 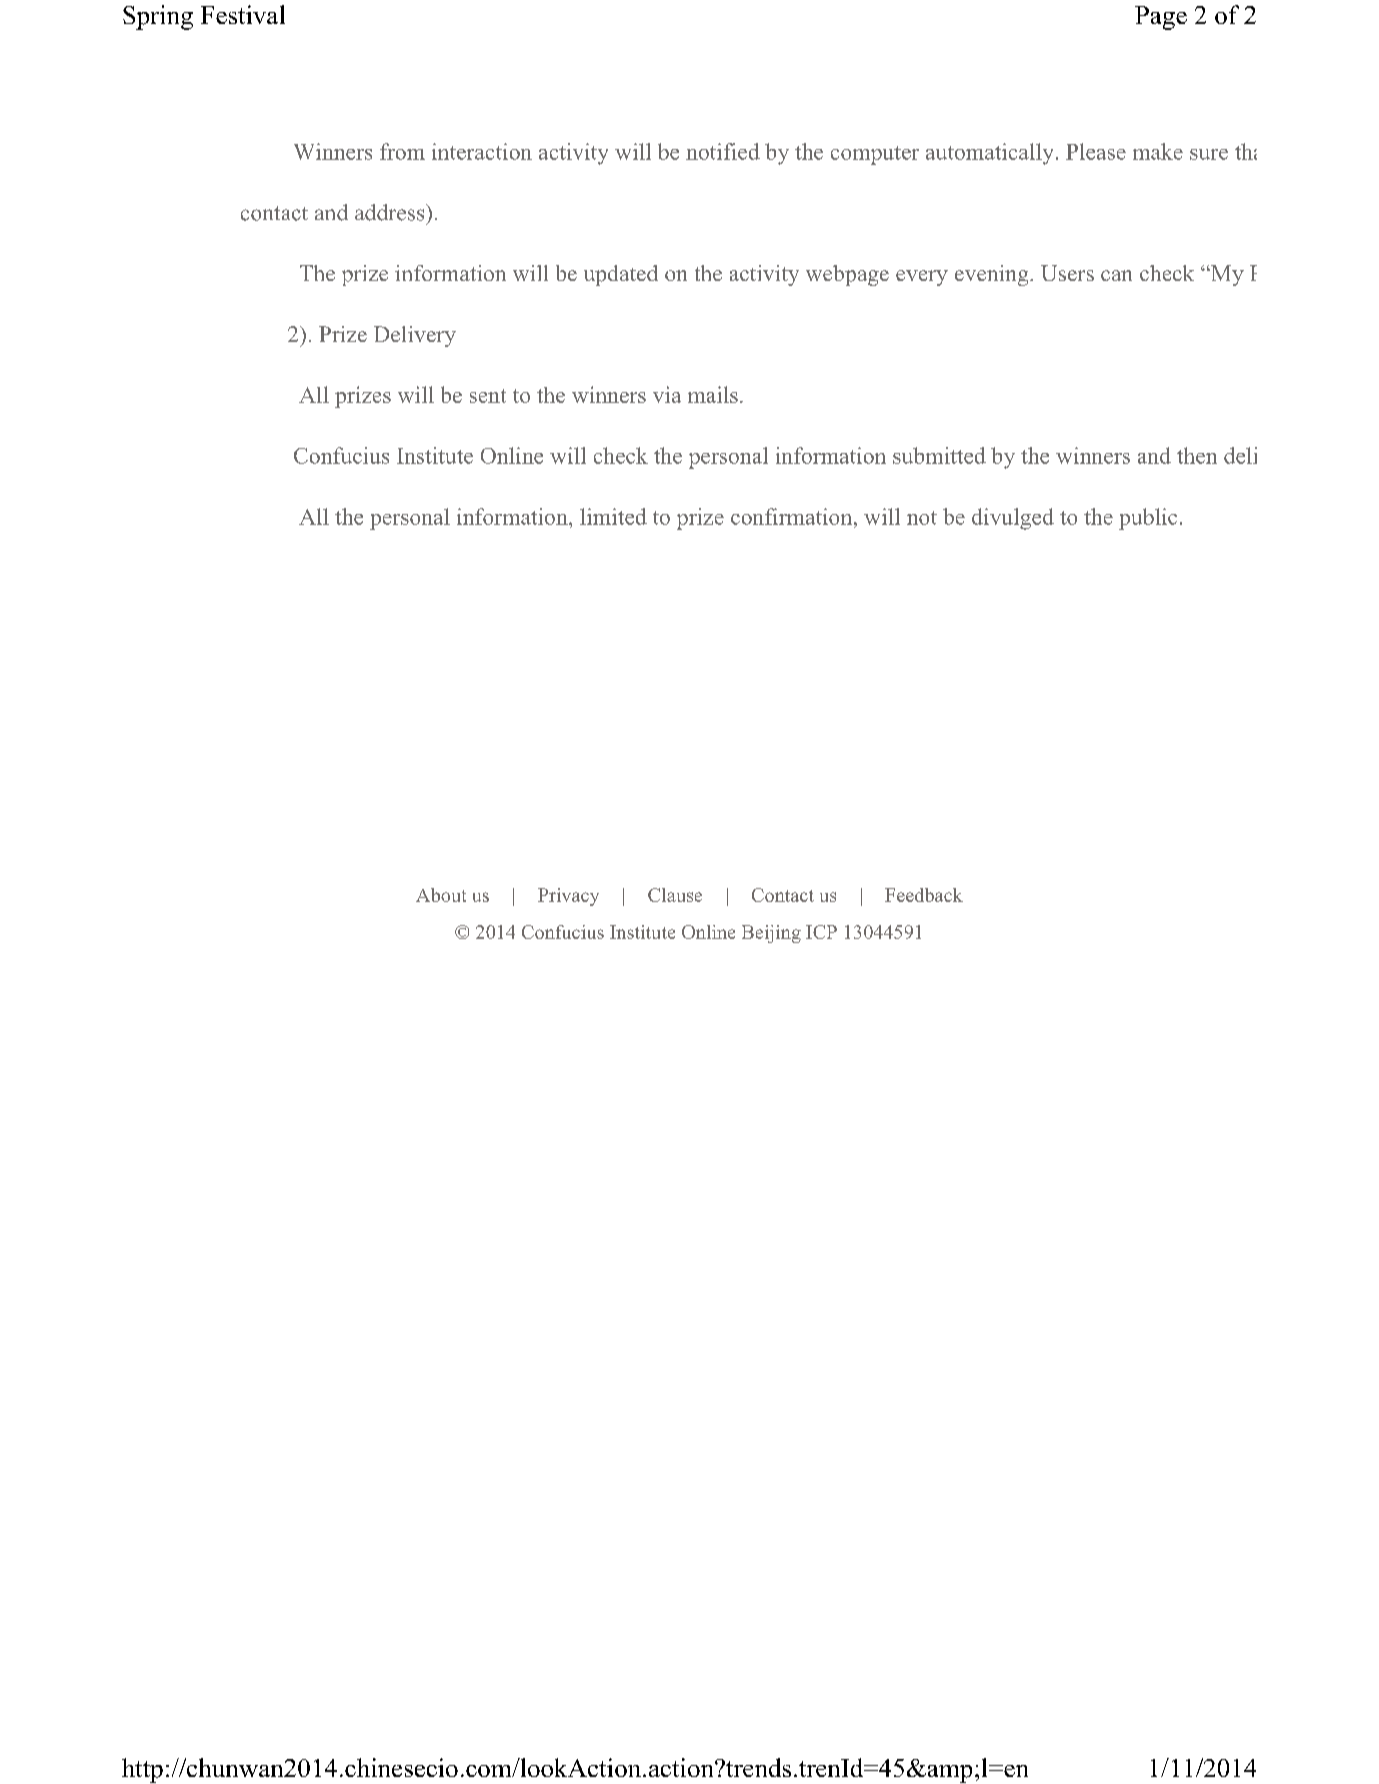 What do you see at coordinates (723, 151) in the screenshot?
I see `notified` at bounding box center [723, 151].
